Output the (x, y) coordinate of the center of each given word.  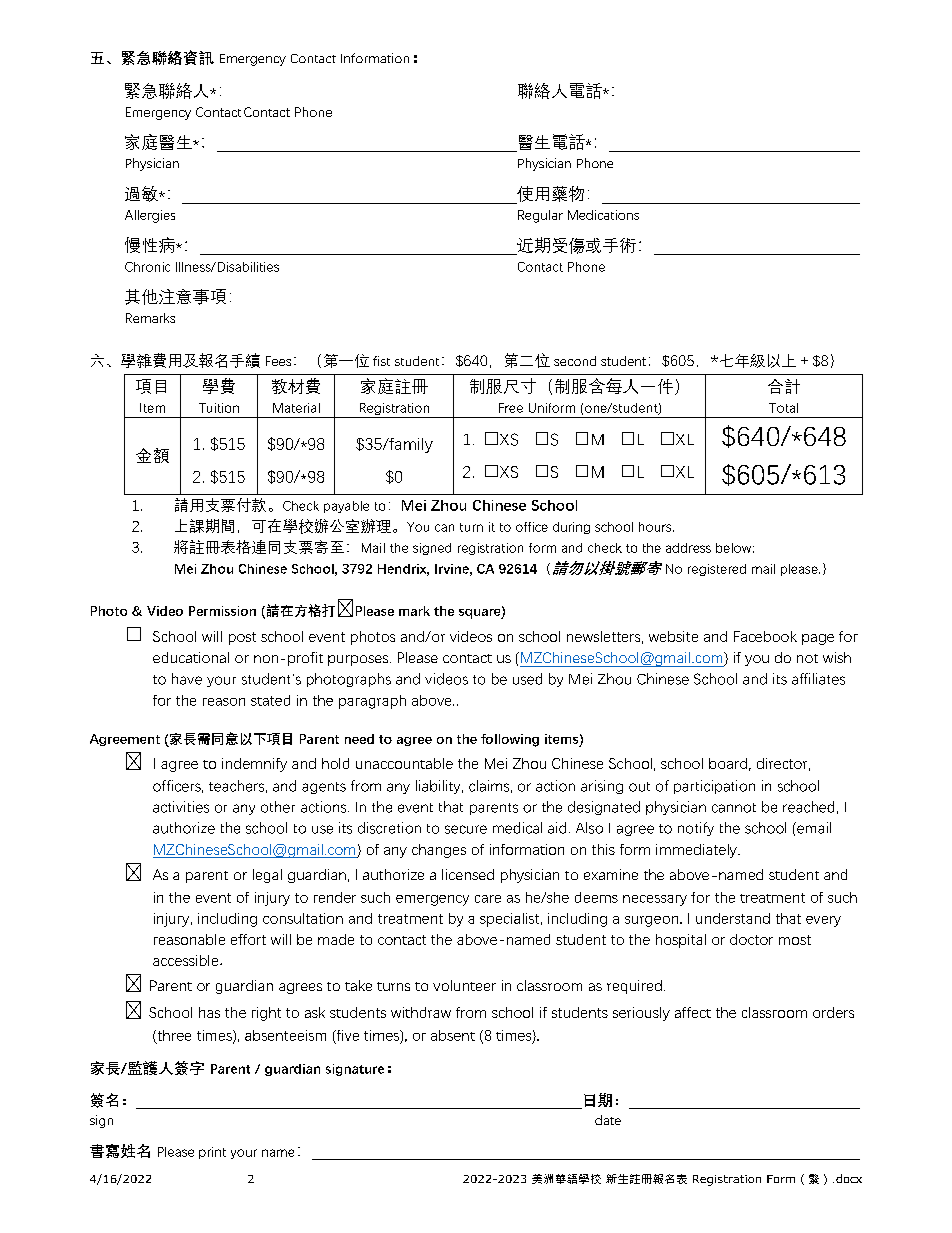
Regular (540, 216)
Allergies (150, 216)
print (212, 1153)
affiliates (818, 679)
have (187, 679)
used (527, 679)
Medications (603, 215)
